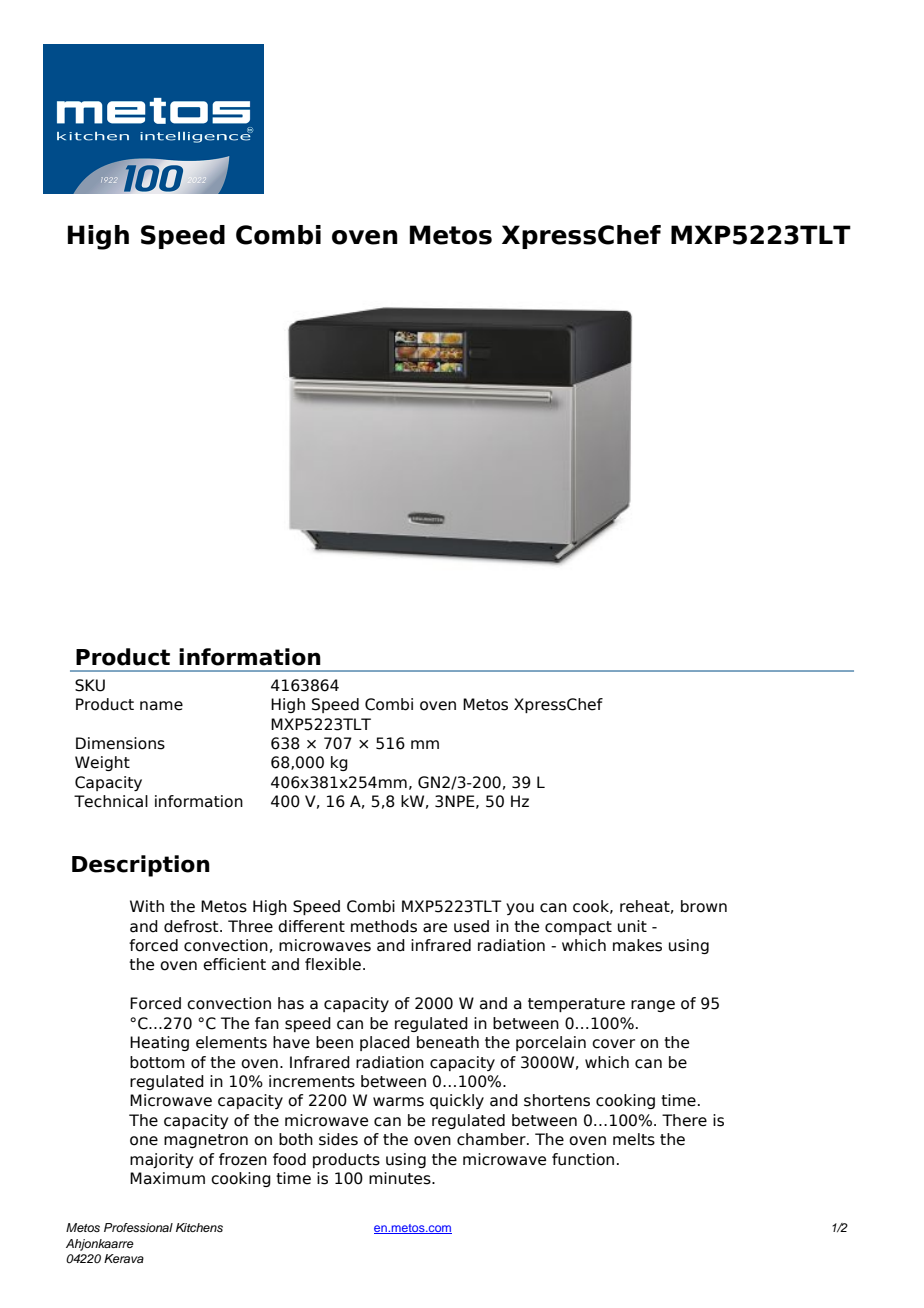  Describe the element at coordinates (704, 906) in the image. I see `brown` at that location.
